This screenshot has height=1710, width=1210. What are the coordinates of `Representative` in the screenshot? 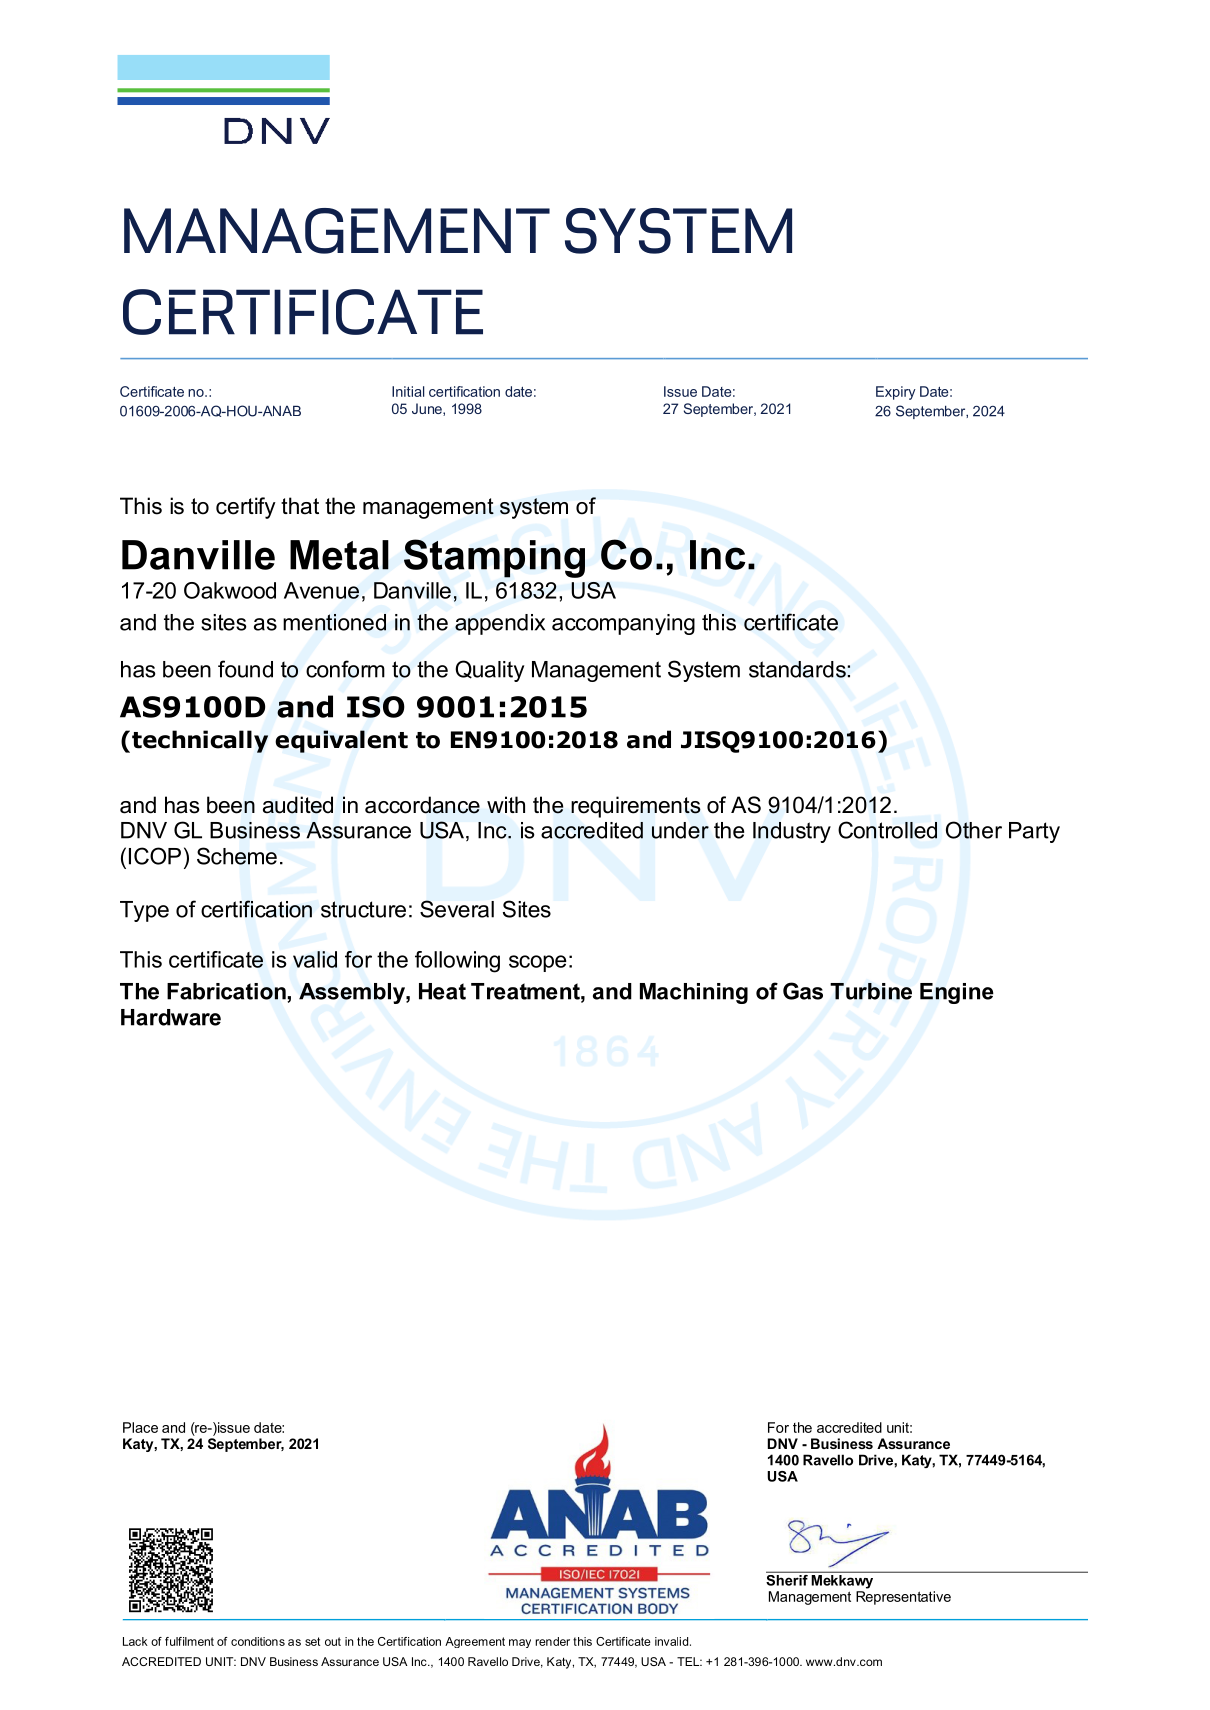 It's located at (903, 1598).
